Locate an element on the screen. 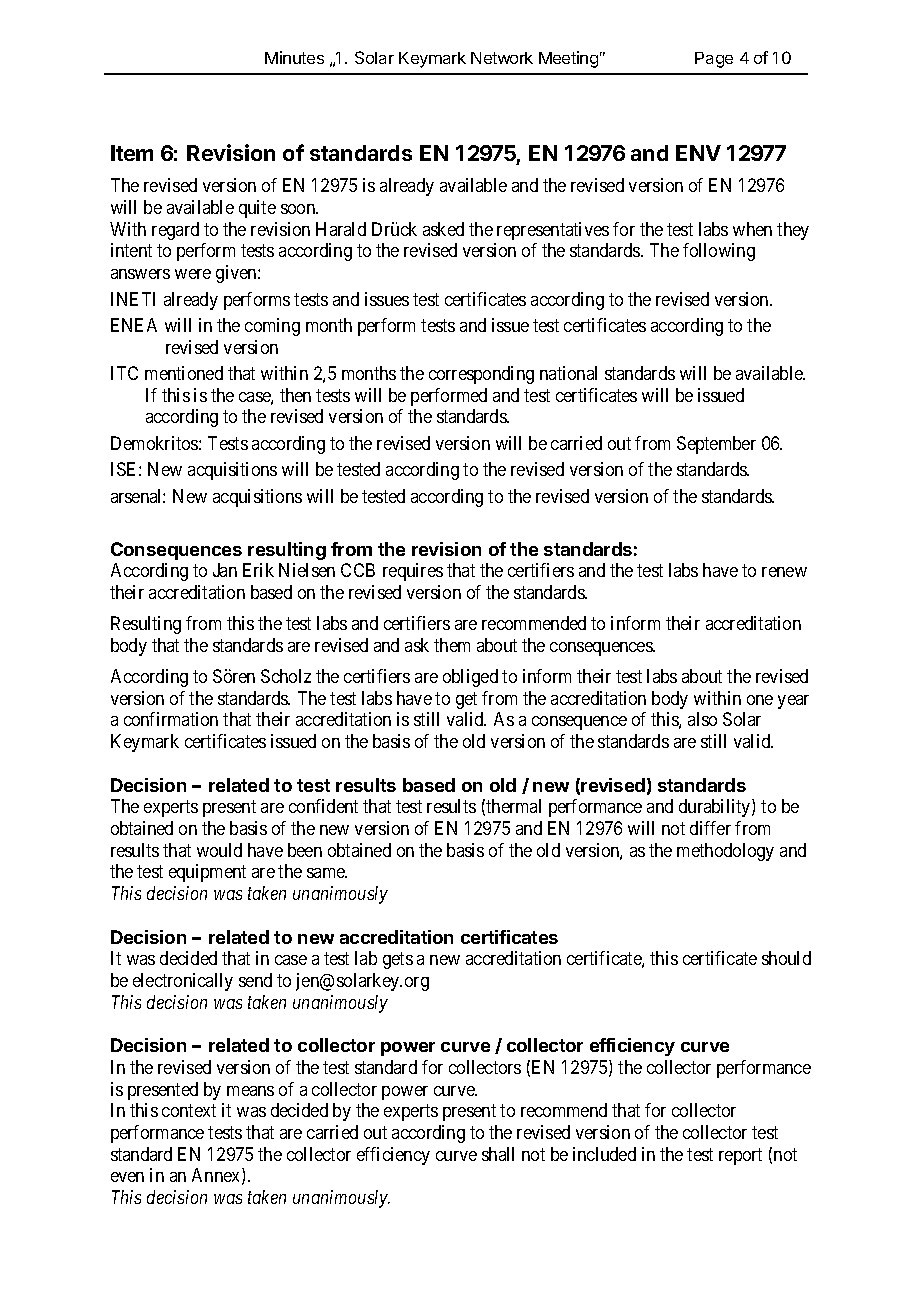 The height and width of the screenshot is (1308, 924). gets is located at coordinates (398, 961).
